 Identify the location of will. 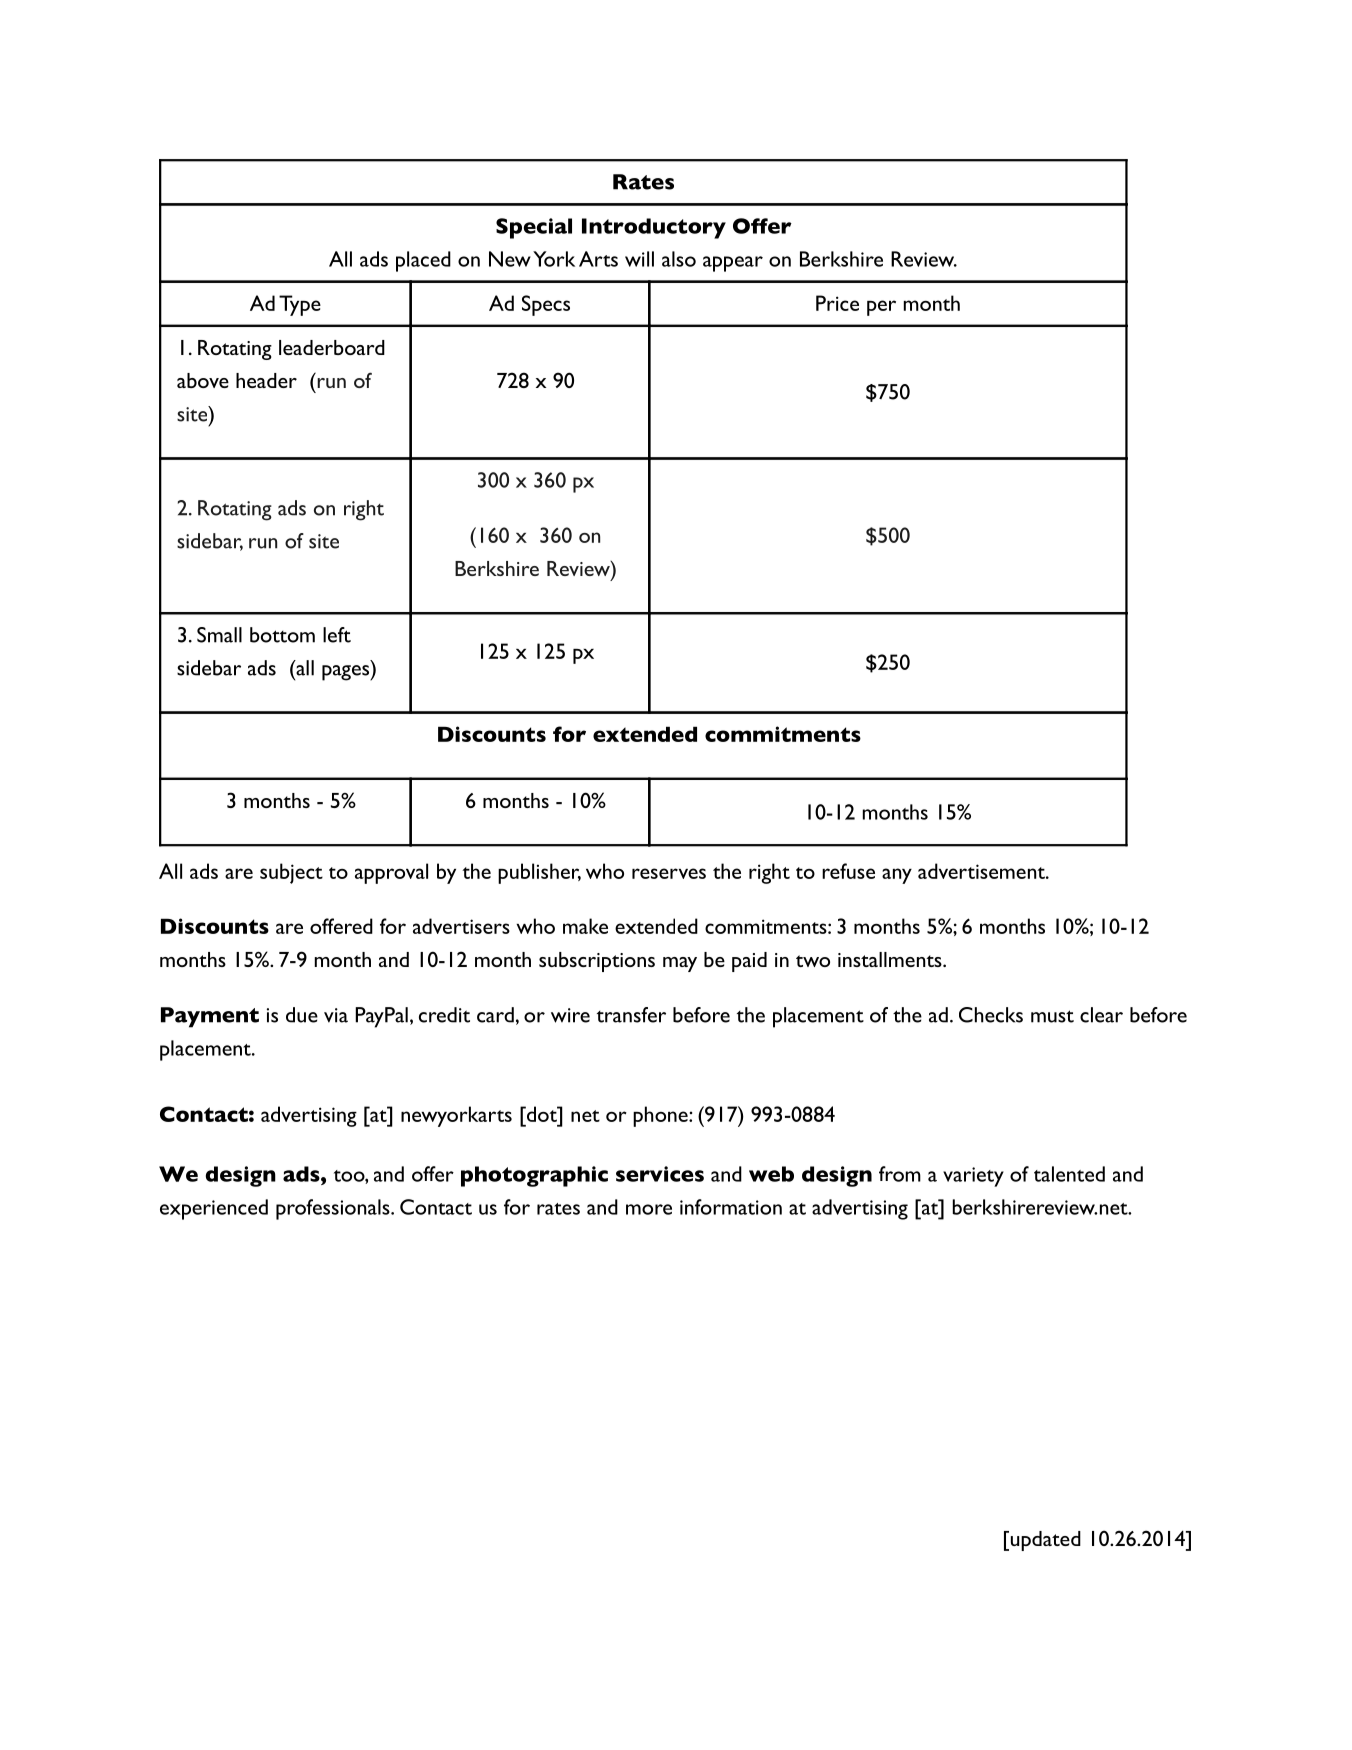
(639, 259).
